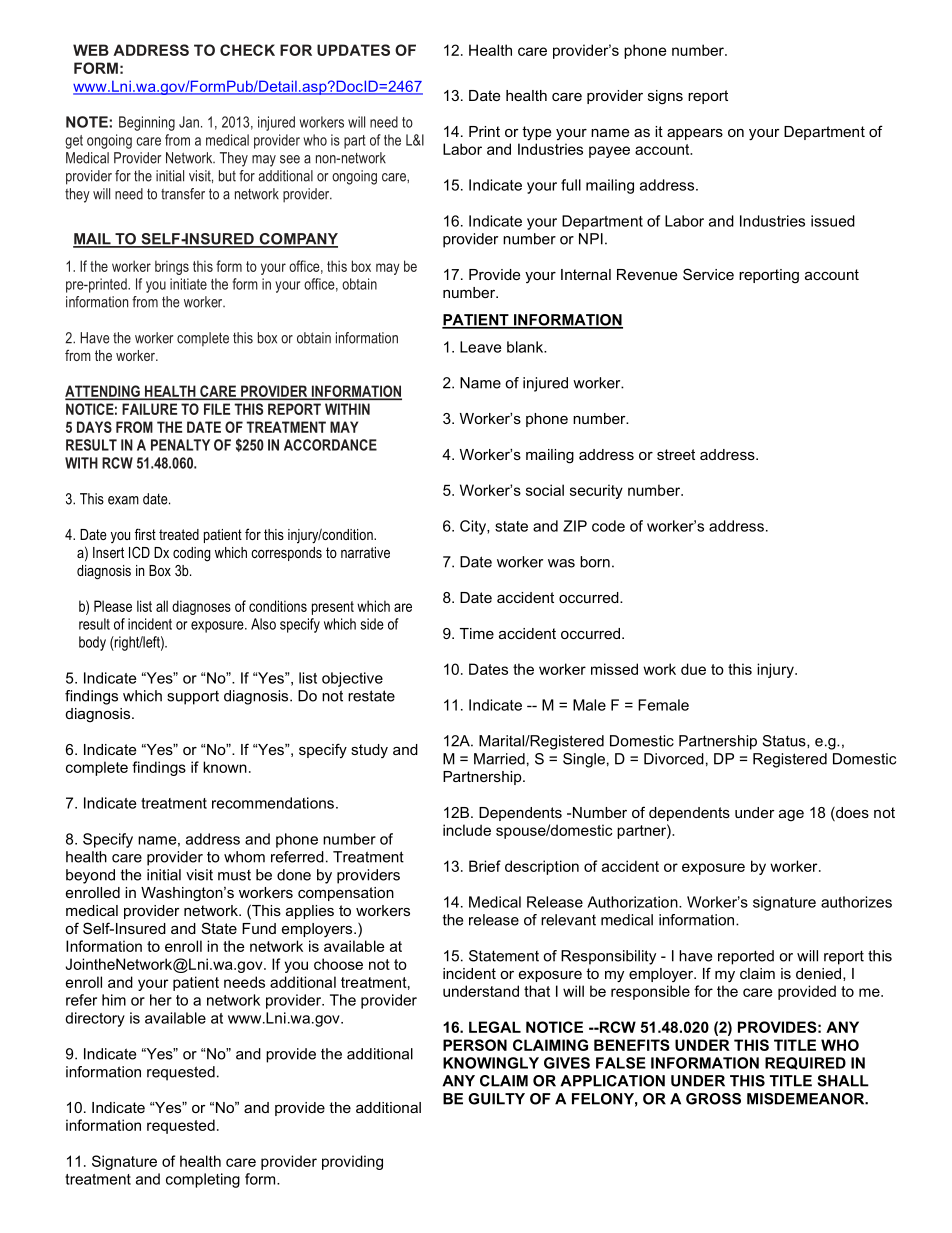 The image size is (952, 1233). What do you see at coordinates (695, 134) in the document?
I see `appears` at bounding box center [695, 134].
